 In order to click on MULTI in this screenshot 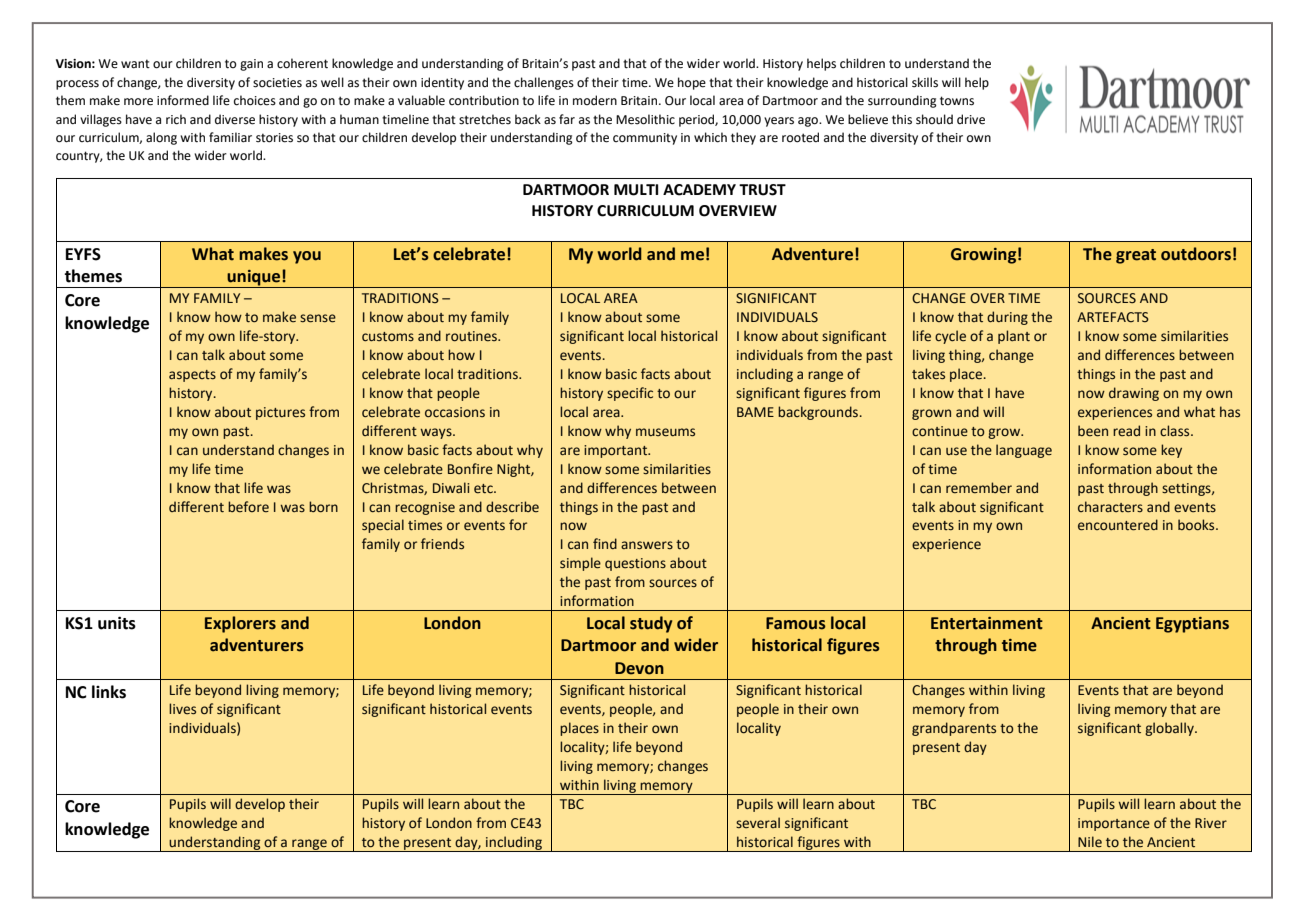, I will do `click(636, 190)`.
